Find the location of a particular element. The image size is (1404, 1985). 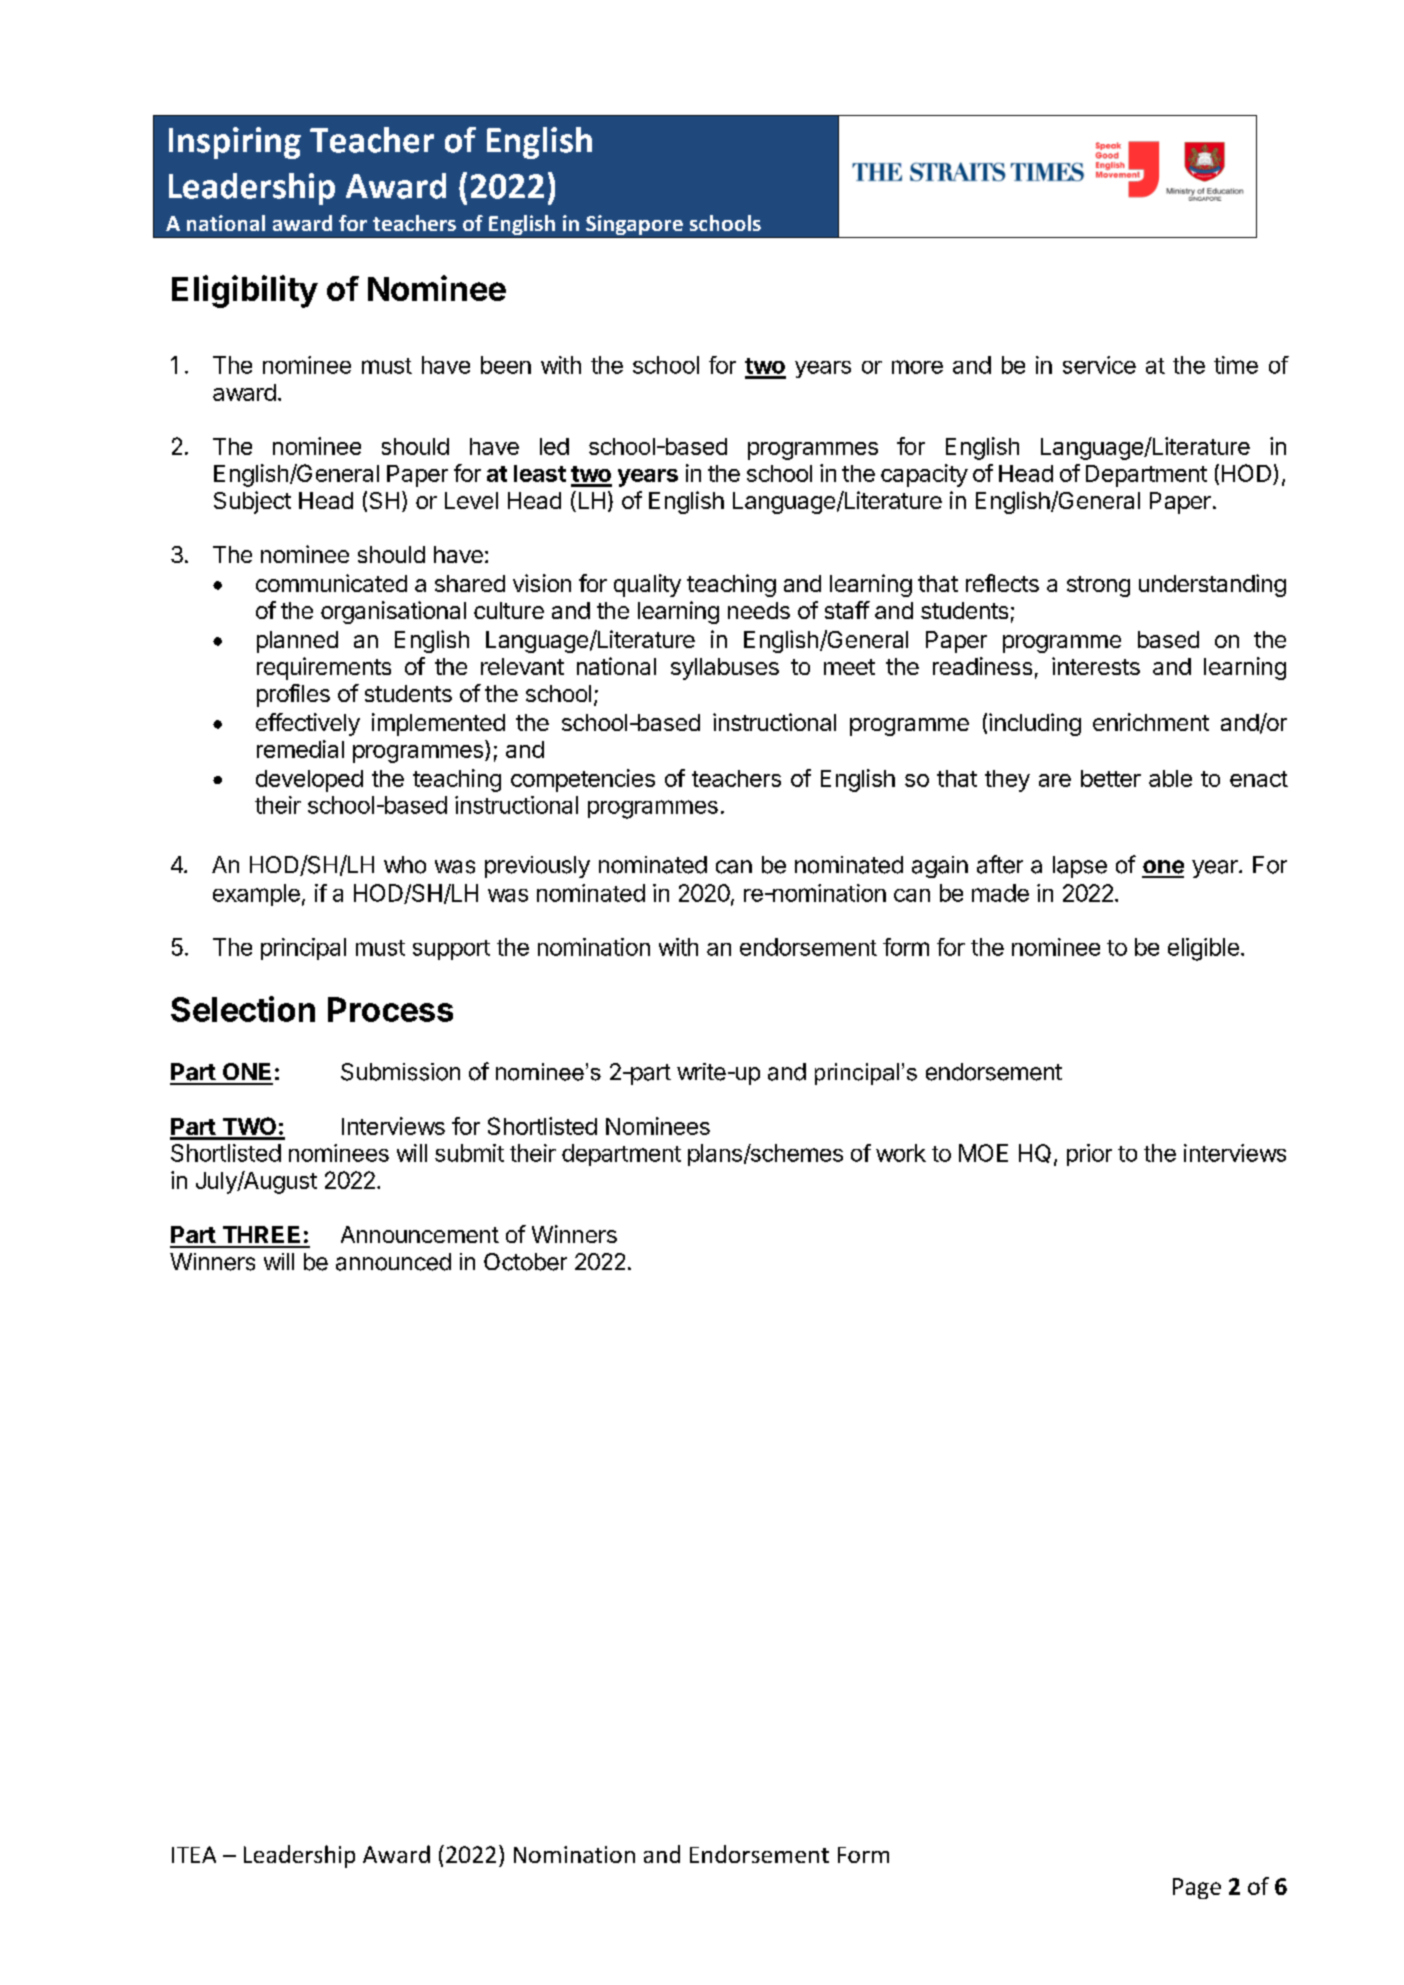

eligible is located at coordinates (1203, 949).
